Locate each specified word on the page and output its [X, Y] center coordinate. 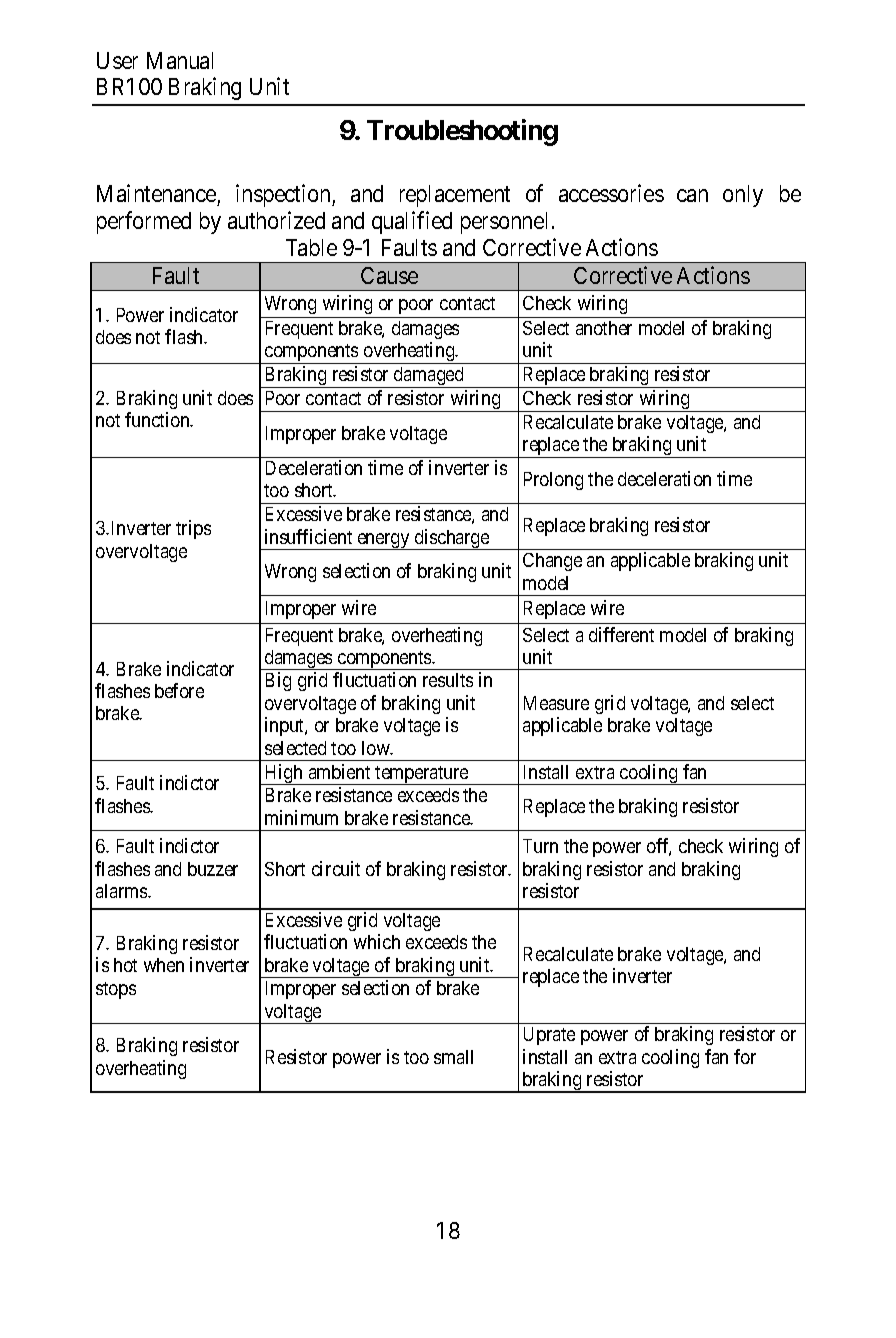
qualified [412, 222]
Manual [180, 60]
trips [193, 529]
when [164, 965]
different [621, 634]
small [453, 1057]
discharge [452, 539]
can [692, 195]
